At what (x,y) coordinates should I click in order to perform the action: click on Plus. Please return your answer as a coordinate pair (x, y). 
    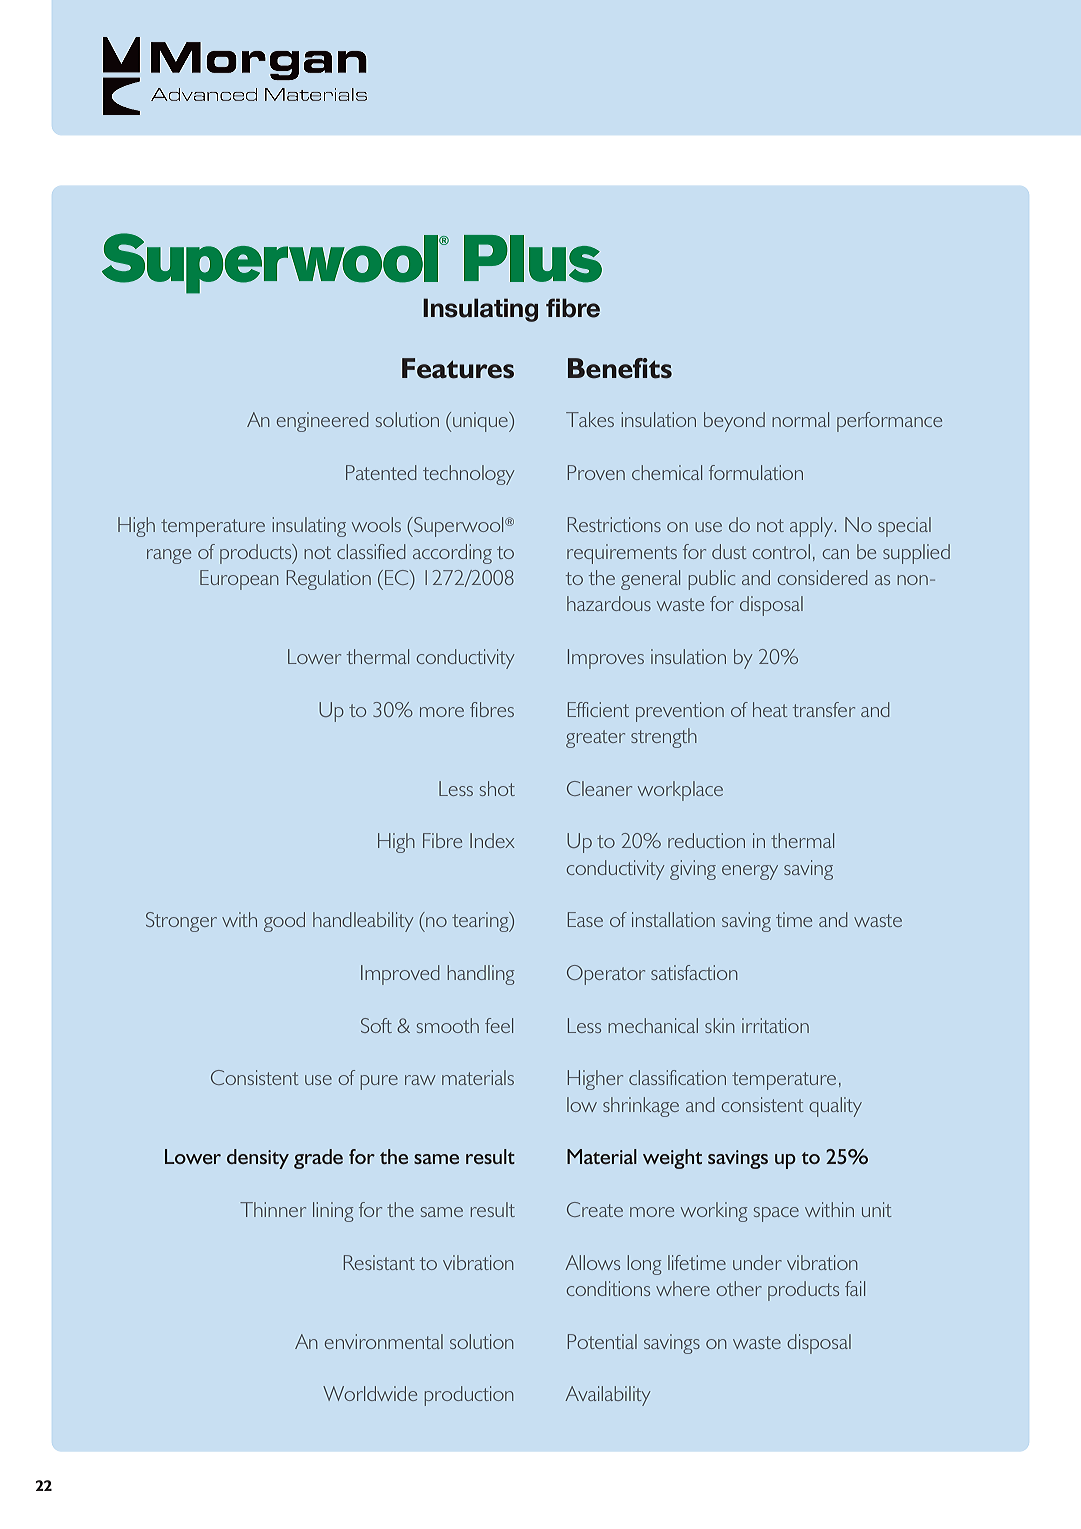
    Looking at the image, I should click on (533, 259).
